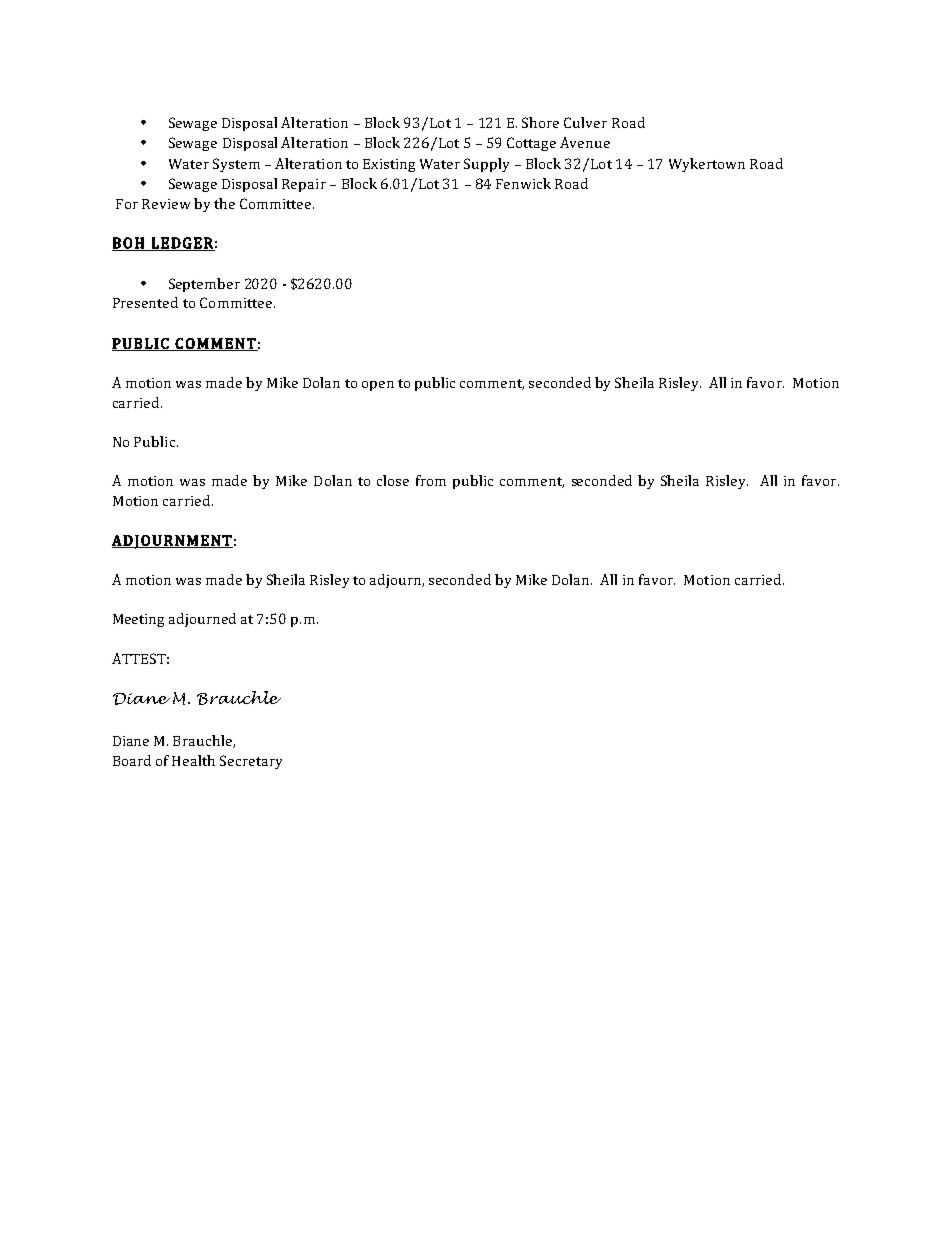 The width and height of the document is (952, 1233). Describe the element at coordinates (523, 183) in the document. I see `Fenwick` at that location.
